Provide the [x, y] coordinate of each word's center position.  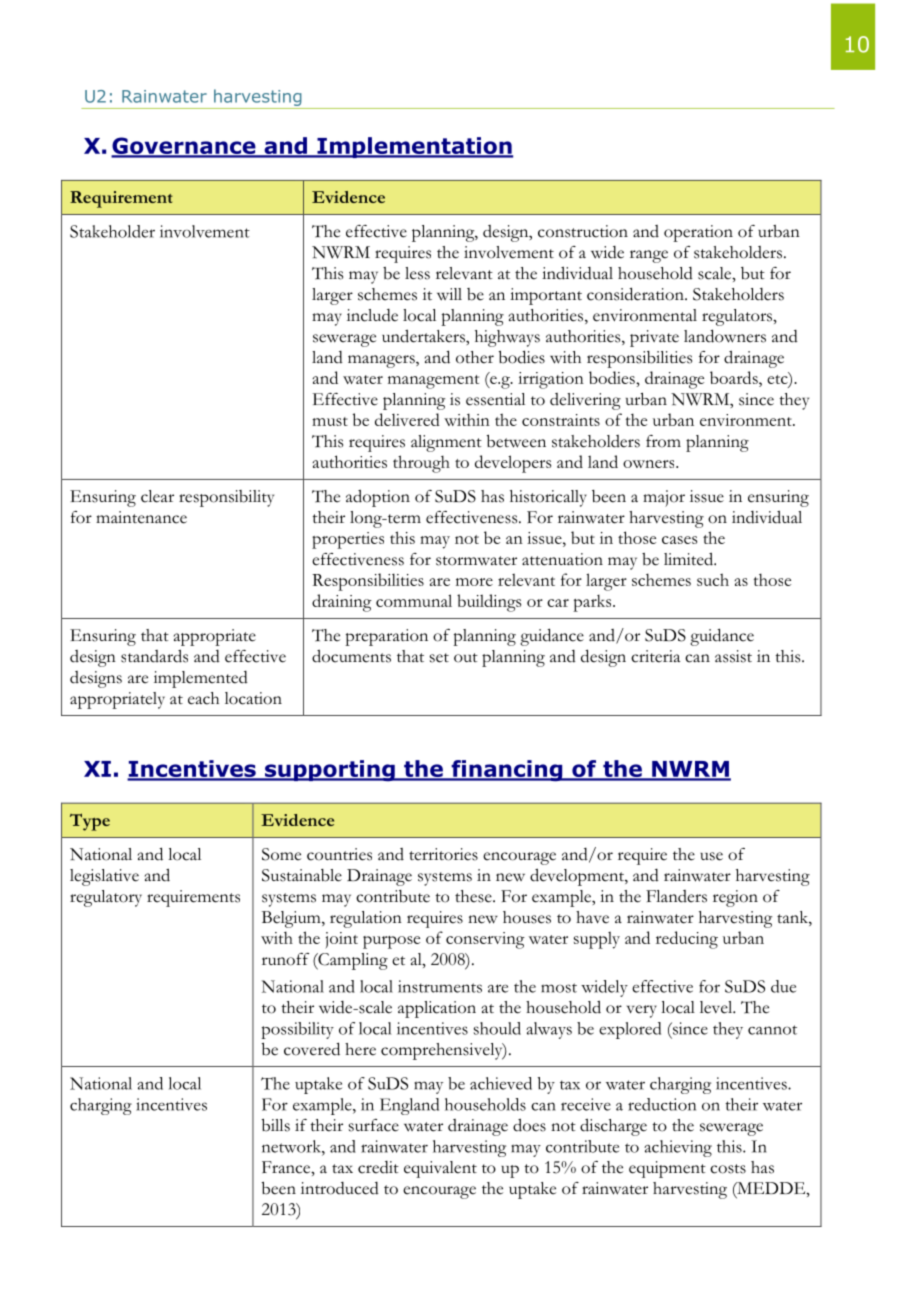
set [439, 658]
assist [733, 656]
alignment [446, 443]
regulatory [106, 898]
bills [276, 1125]
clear [157, 496]
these [474, 896]
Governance [184, 147]
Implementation [414, 147]
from [663, 441]
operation [698, 233]
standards [154, 656]
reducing [687, 940]
